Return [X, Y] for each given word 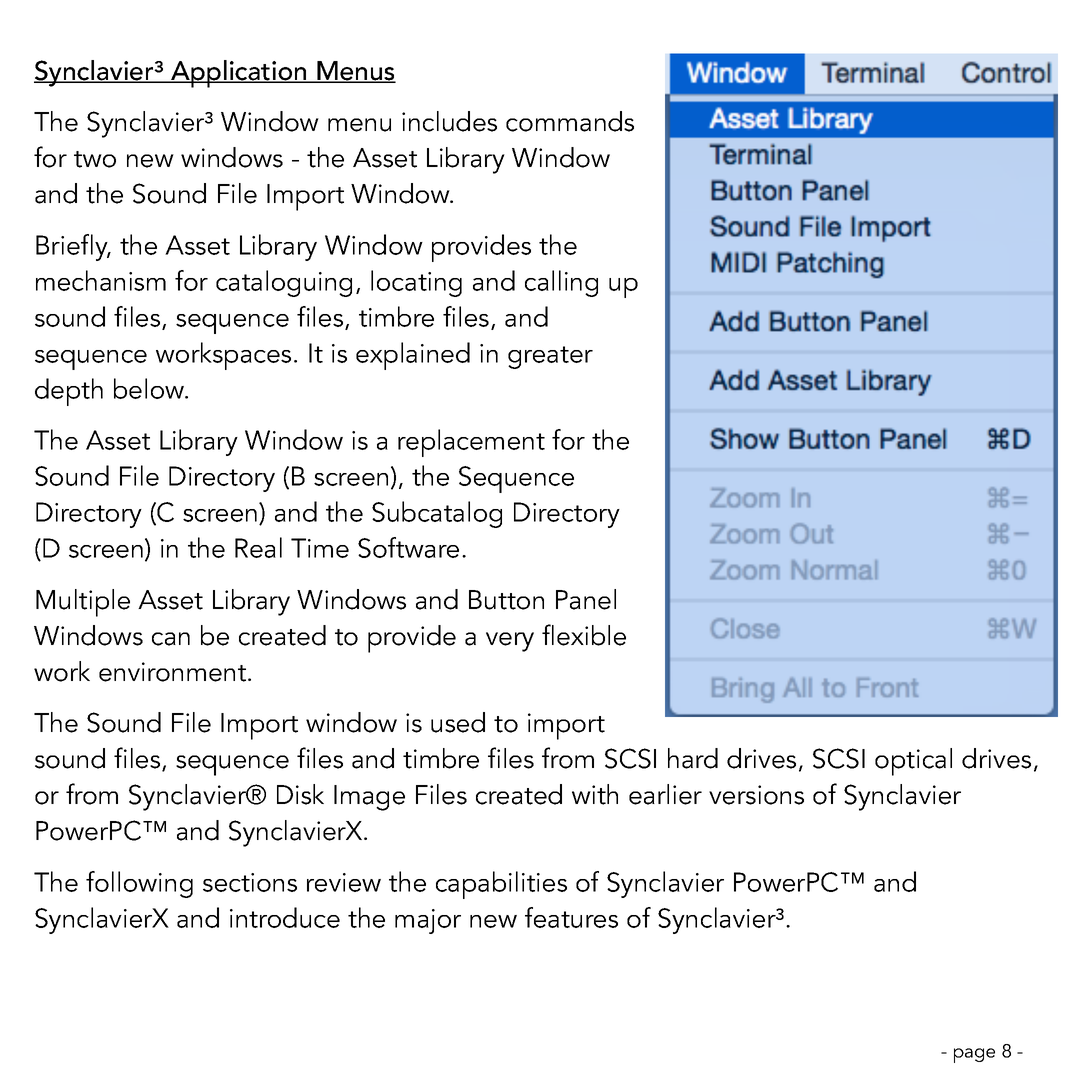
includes [449, 121]
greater [550, 357]
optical [913, 762]
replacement [471, 443]
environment [174, 672]
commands [570, 121]
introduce [285, 917]
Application [239, 74]
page [974, 1055]
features [571, 917]
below [150, 388]
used [458, 722]
